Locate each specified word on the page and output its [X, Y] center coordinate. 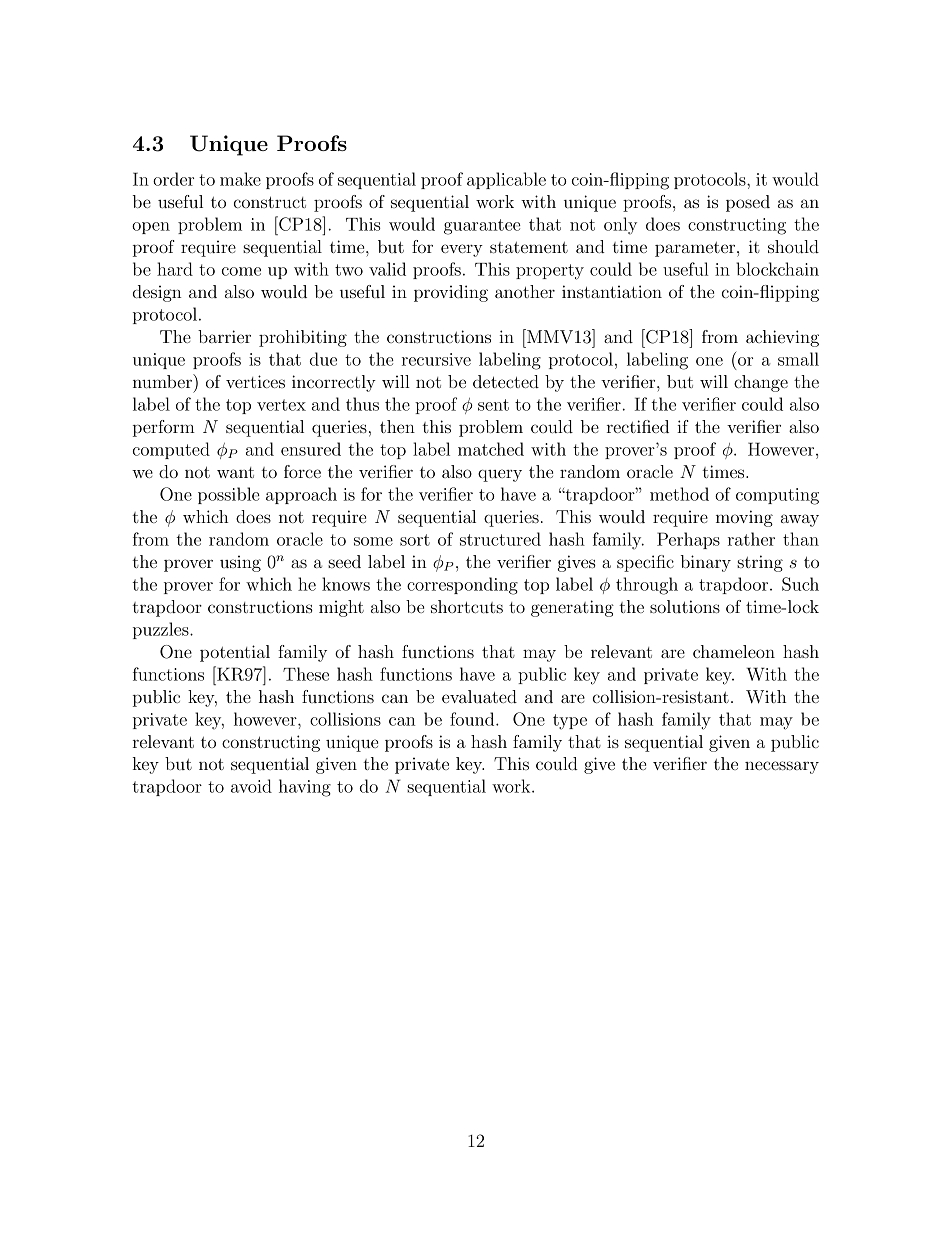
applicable [506, 180]
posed [748, 203]
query [500, 475]
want [235, 472]
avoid [251, 786]
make [240, 179]
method [679, 494]
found [473, 719]
